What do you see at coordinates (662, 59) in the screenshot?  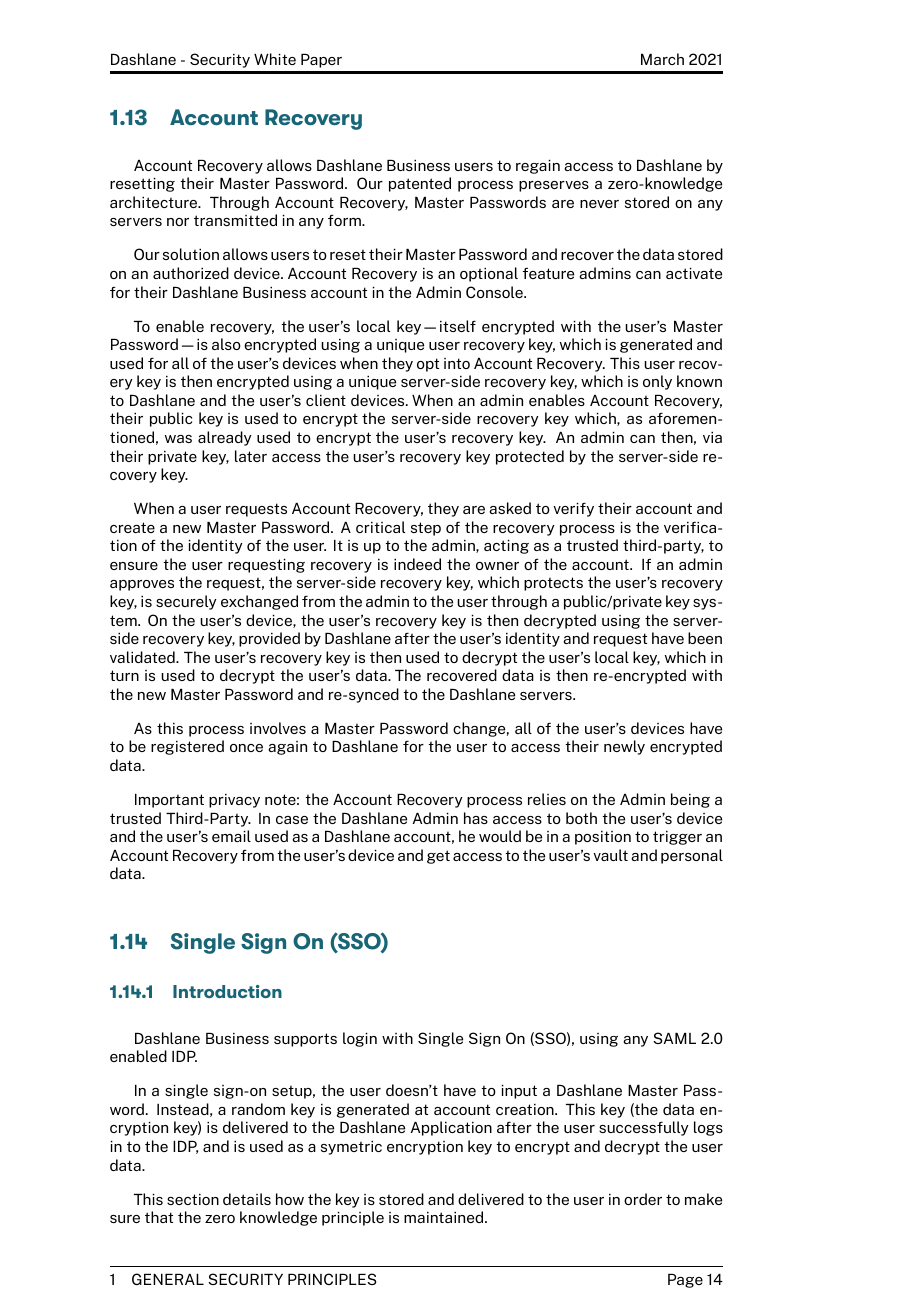 I see `March` at bounding box center [662, 59].
